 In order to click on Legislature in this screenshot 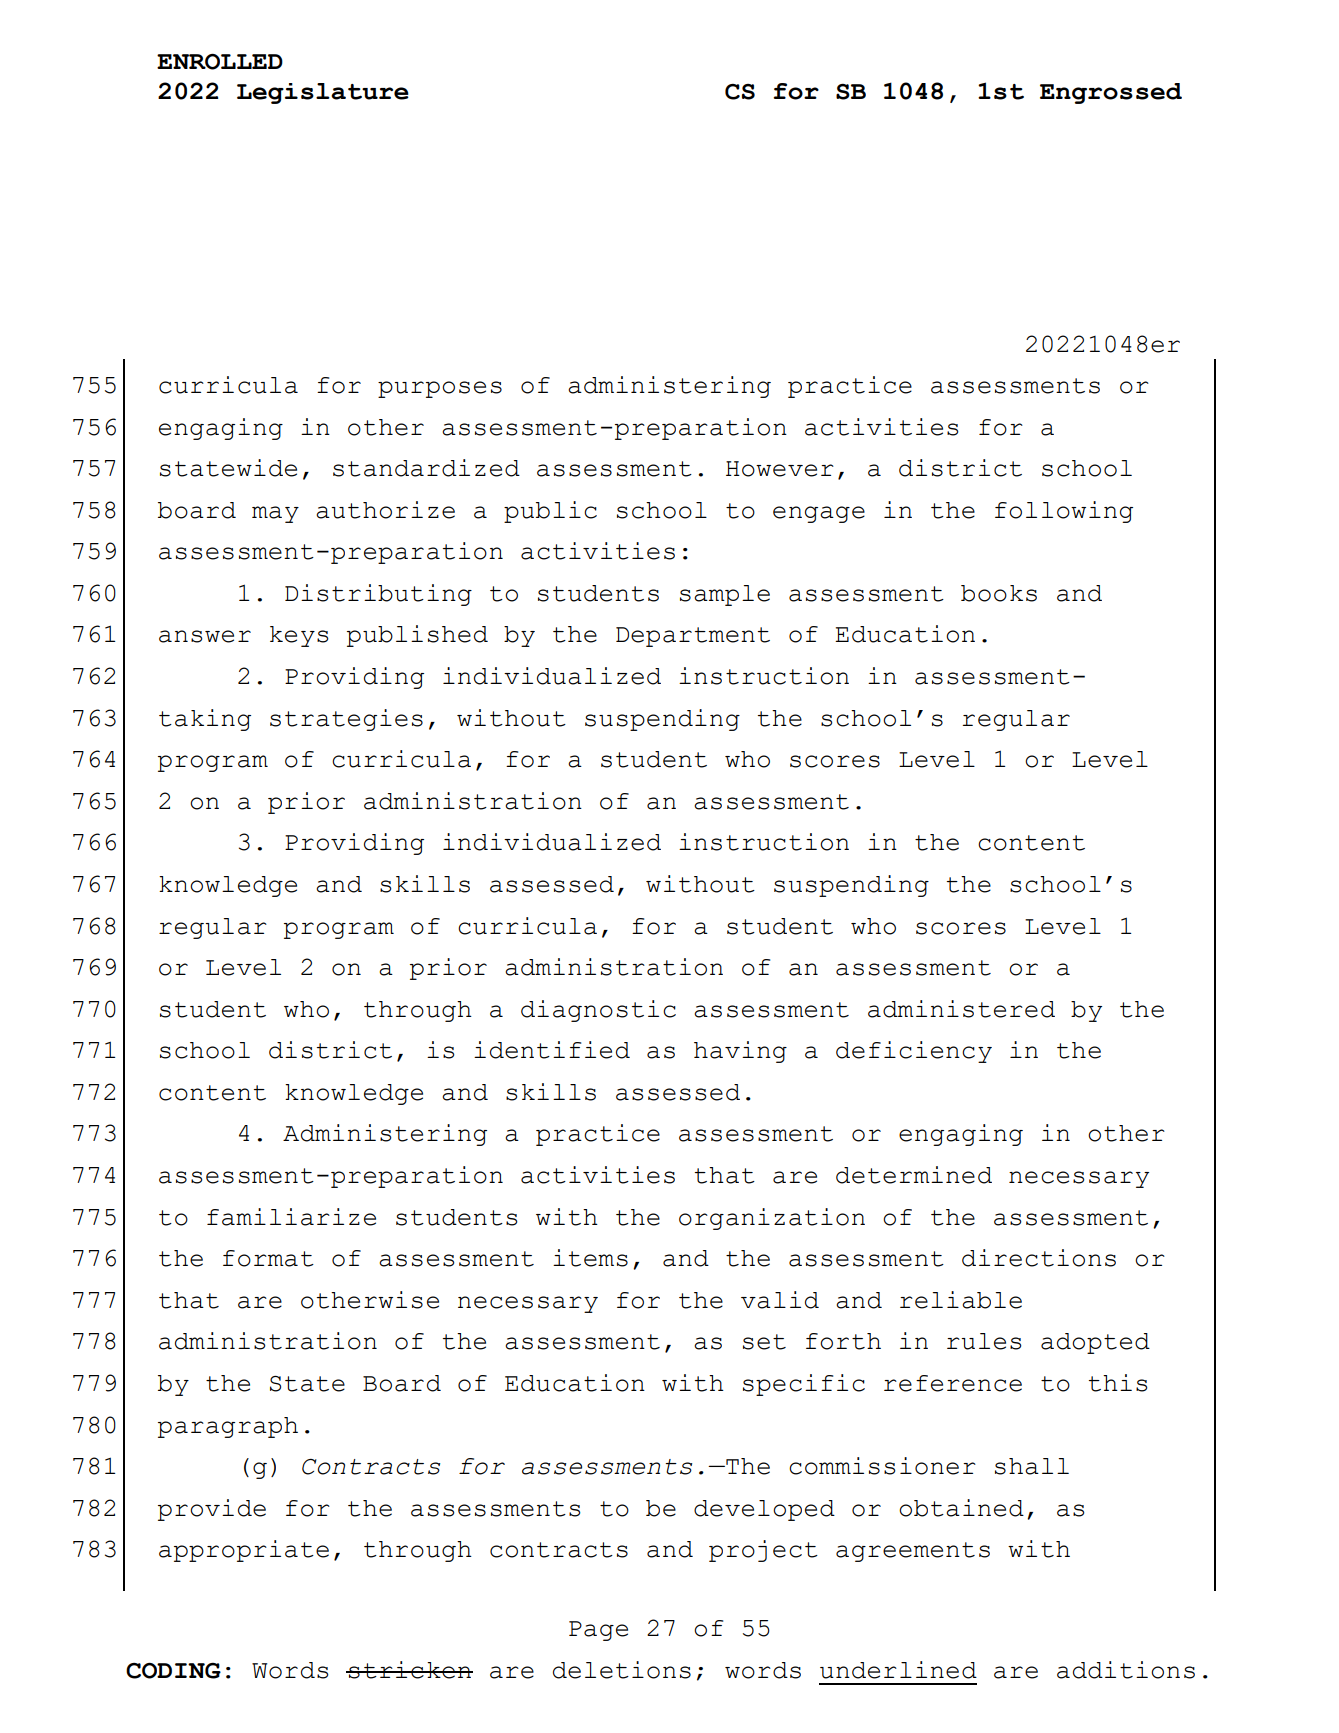, I will do `click(323, 93)`.
